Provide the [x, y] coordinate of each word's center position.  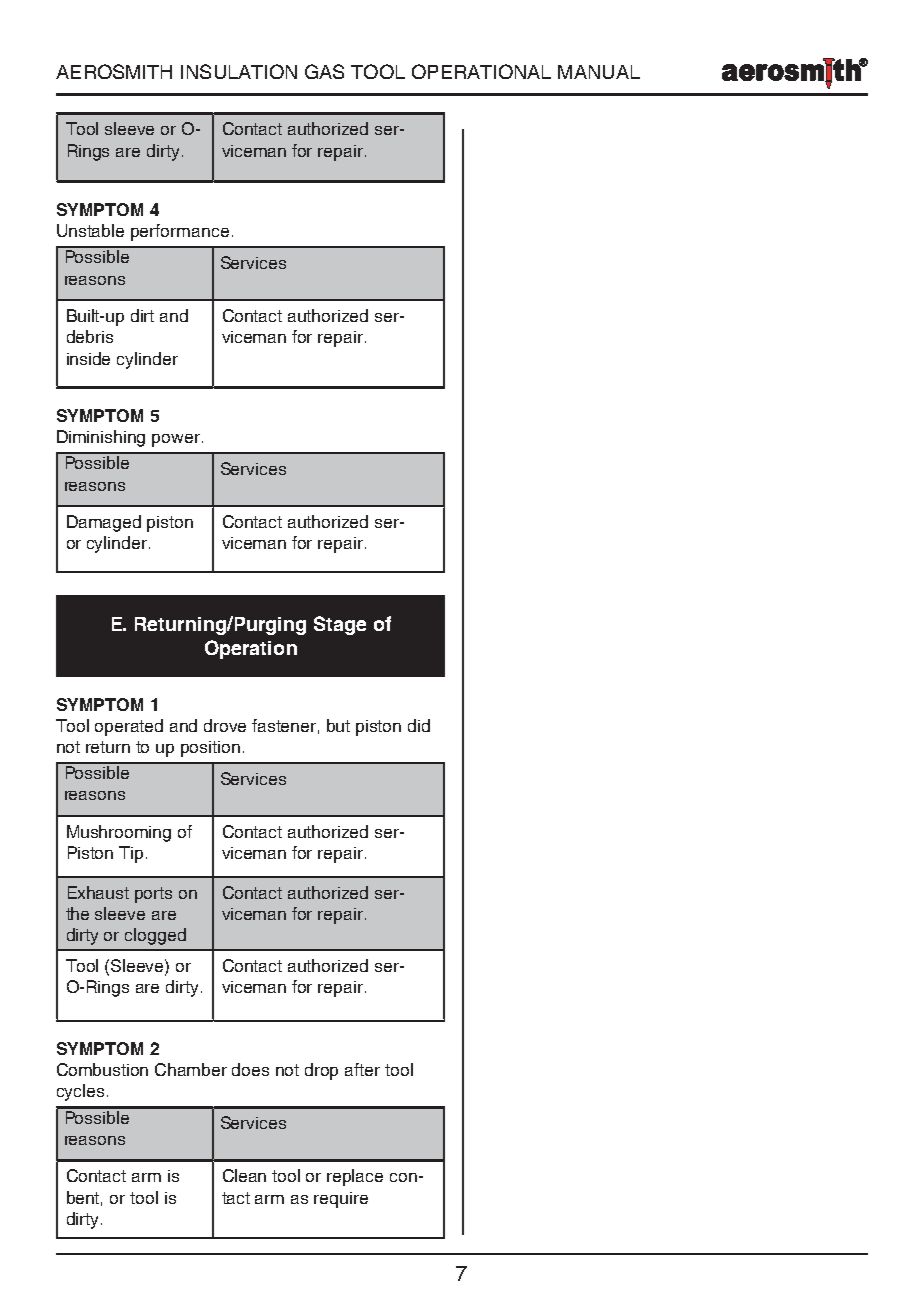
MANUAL [599, 72]
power [177, 440]
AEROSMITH [114, 71]
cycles [80, 1092]
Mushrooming [119, 833]
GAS [324, 71]
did [419, 725]
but [338, 725]
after [362, 1069]
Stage [340, 625]
